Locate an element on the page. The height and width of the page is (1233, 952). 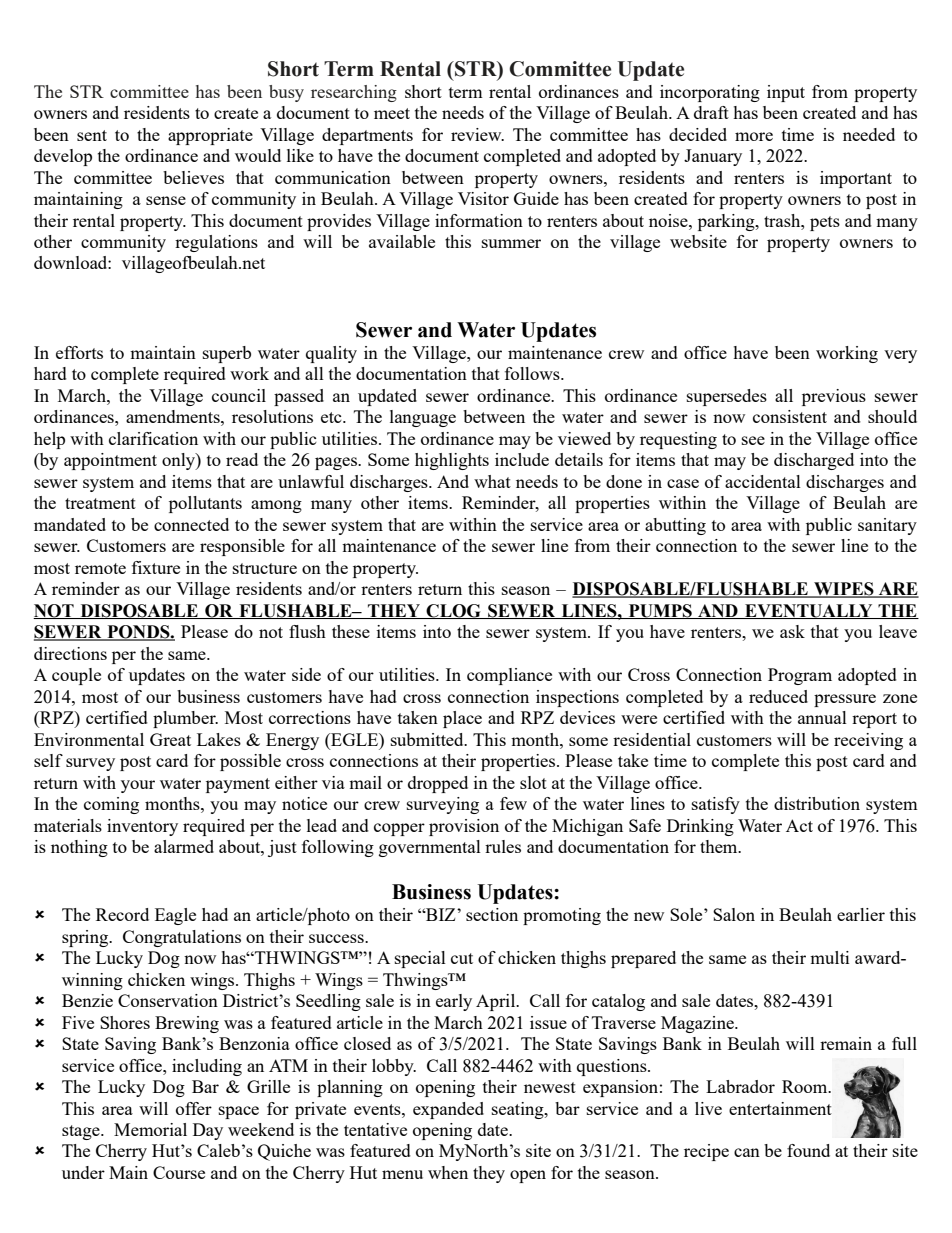
distribution is located at coordinates (817, 803).
